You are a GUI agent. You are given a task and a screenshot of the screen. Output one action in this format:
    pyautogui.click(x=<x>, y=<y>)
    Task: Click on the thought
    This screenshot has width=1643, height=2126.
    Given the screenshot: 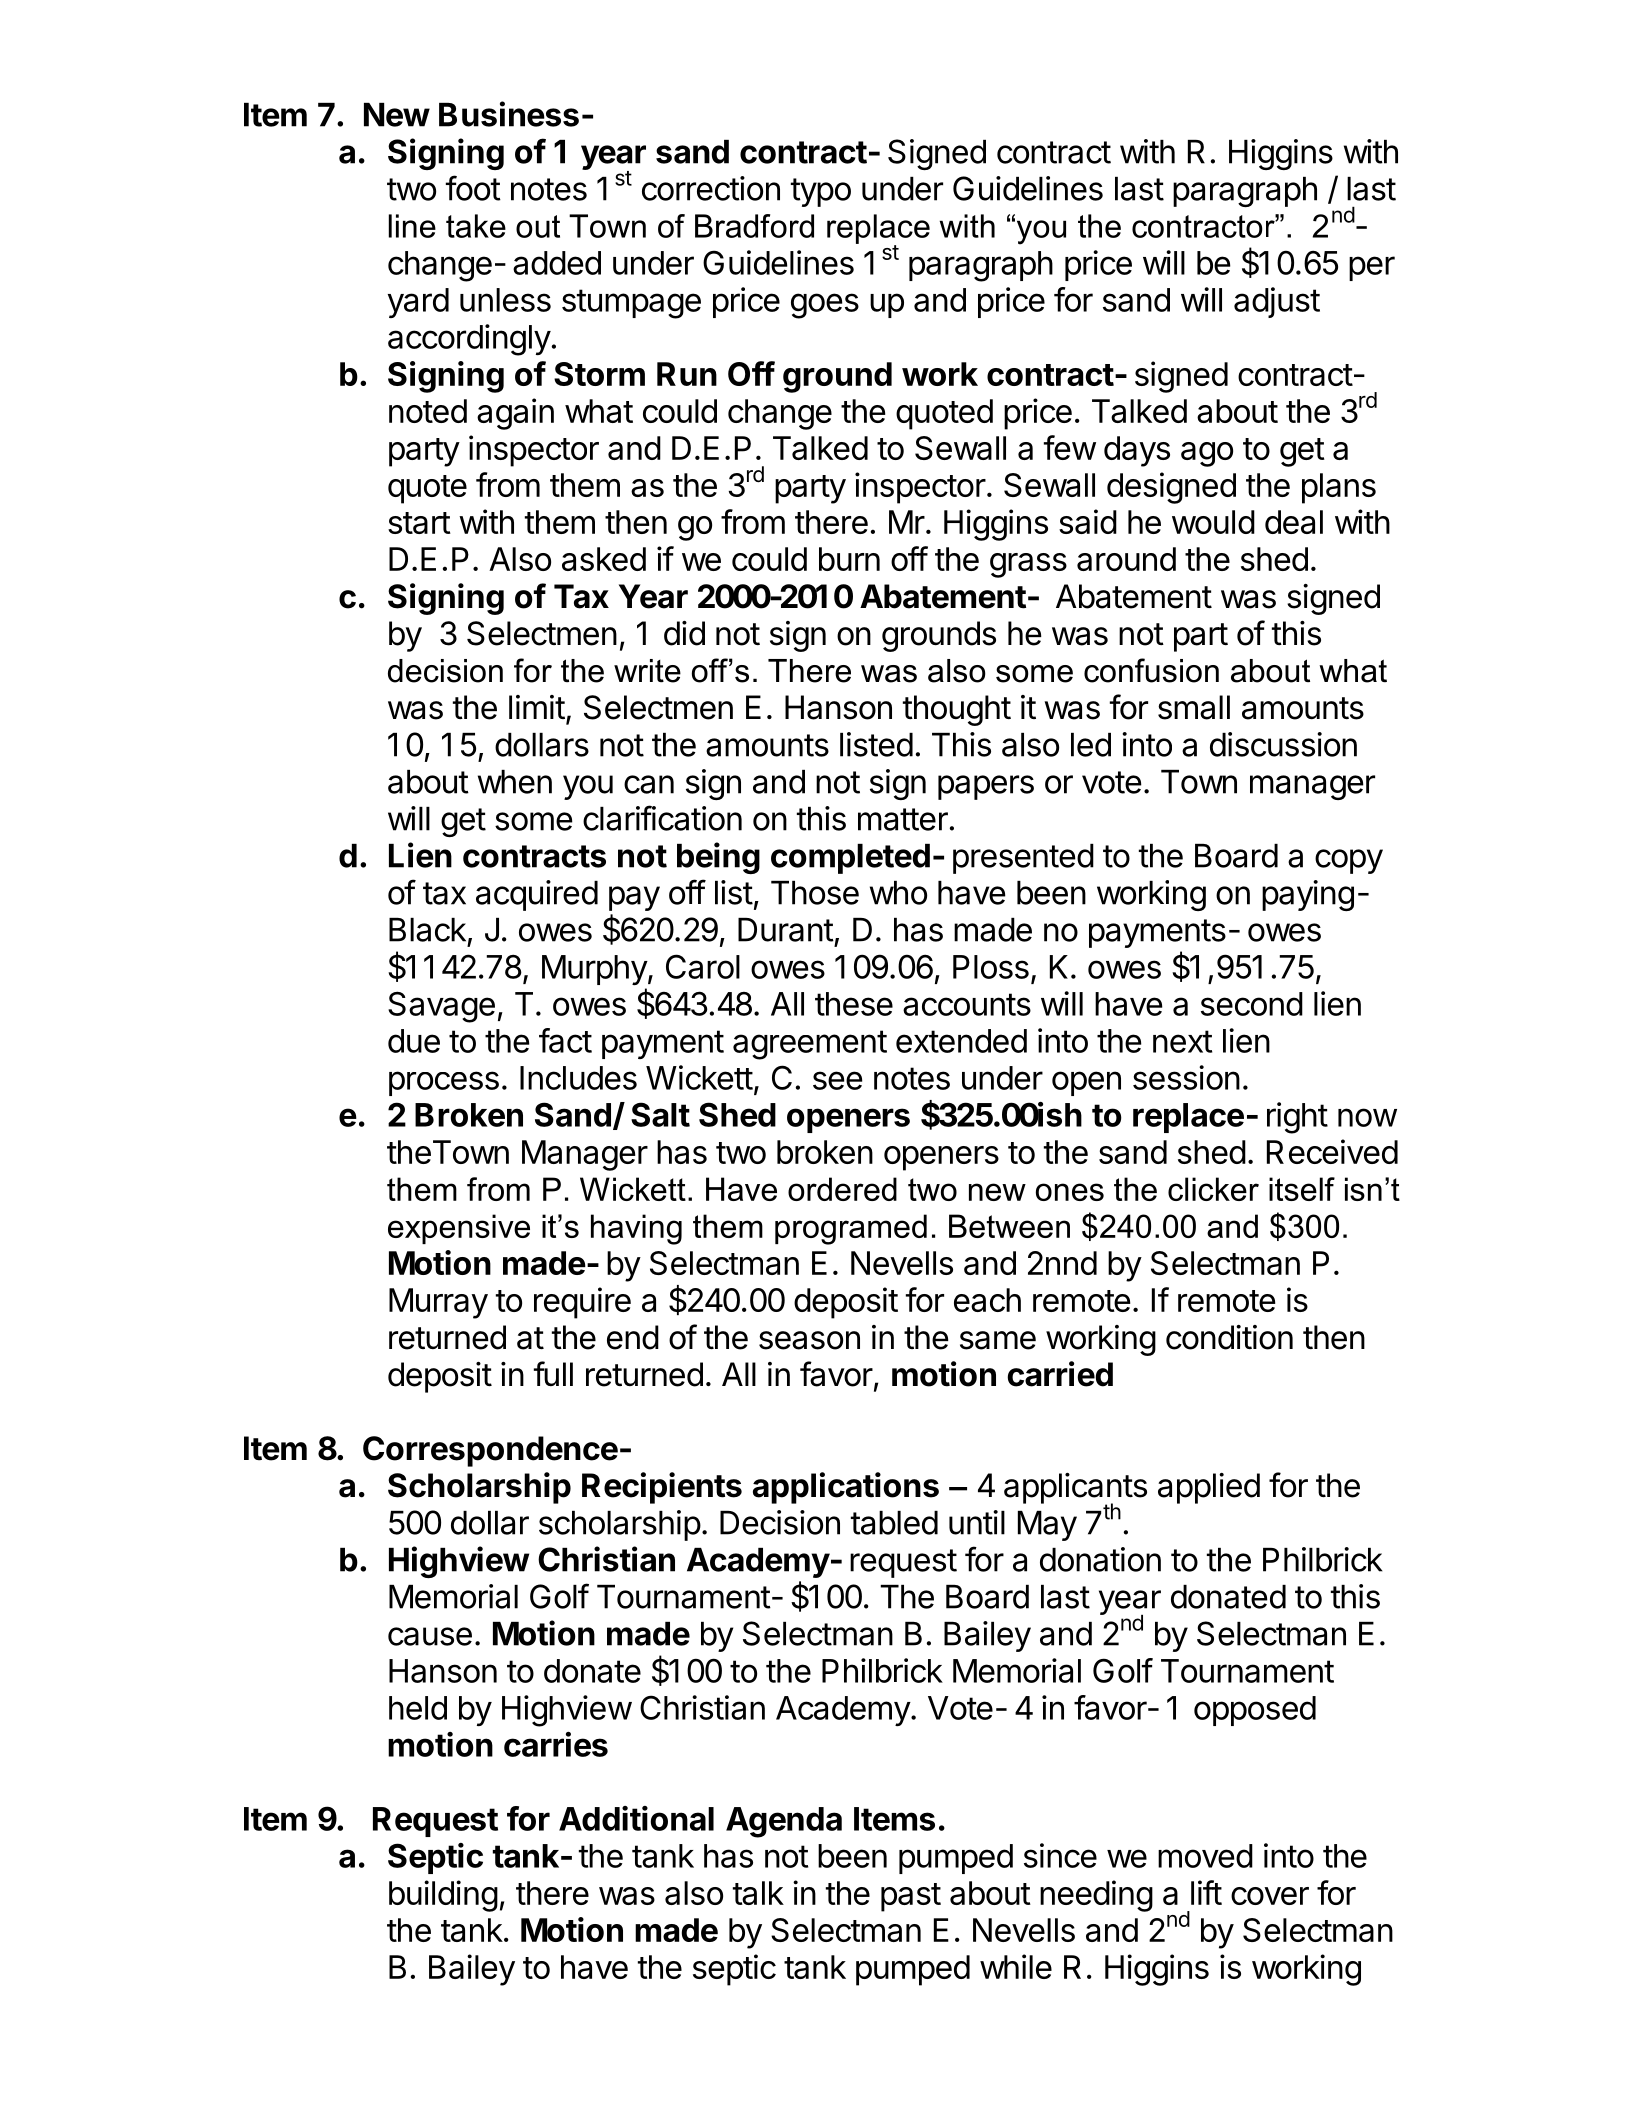 What is the action you would take?
    pyautogui.click(x=957, y=710)
